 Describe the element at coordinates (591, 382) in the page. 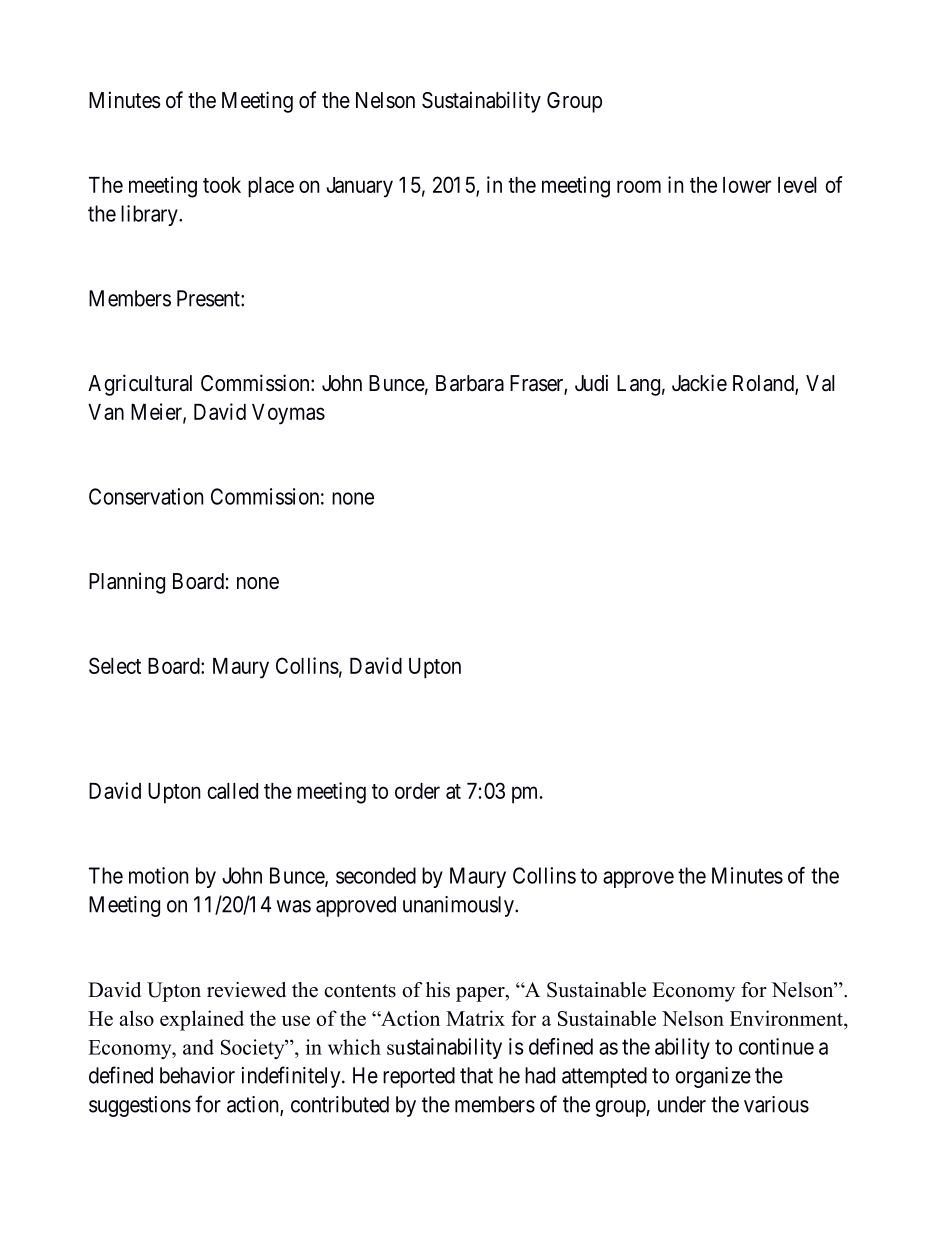

I see `Judi` at that location.
